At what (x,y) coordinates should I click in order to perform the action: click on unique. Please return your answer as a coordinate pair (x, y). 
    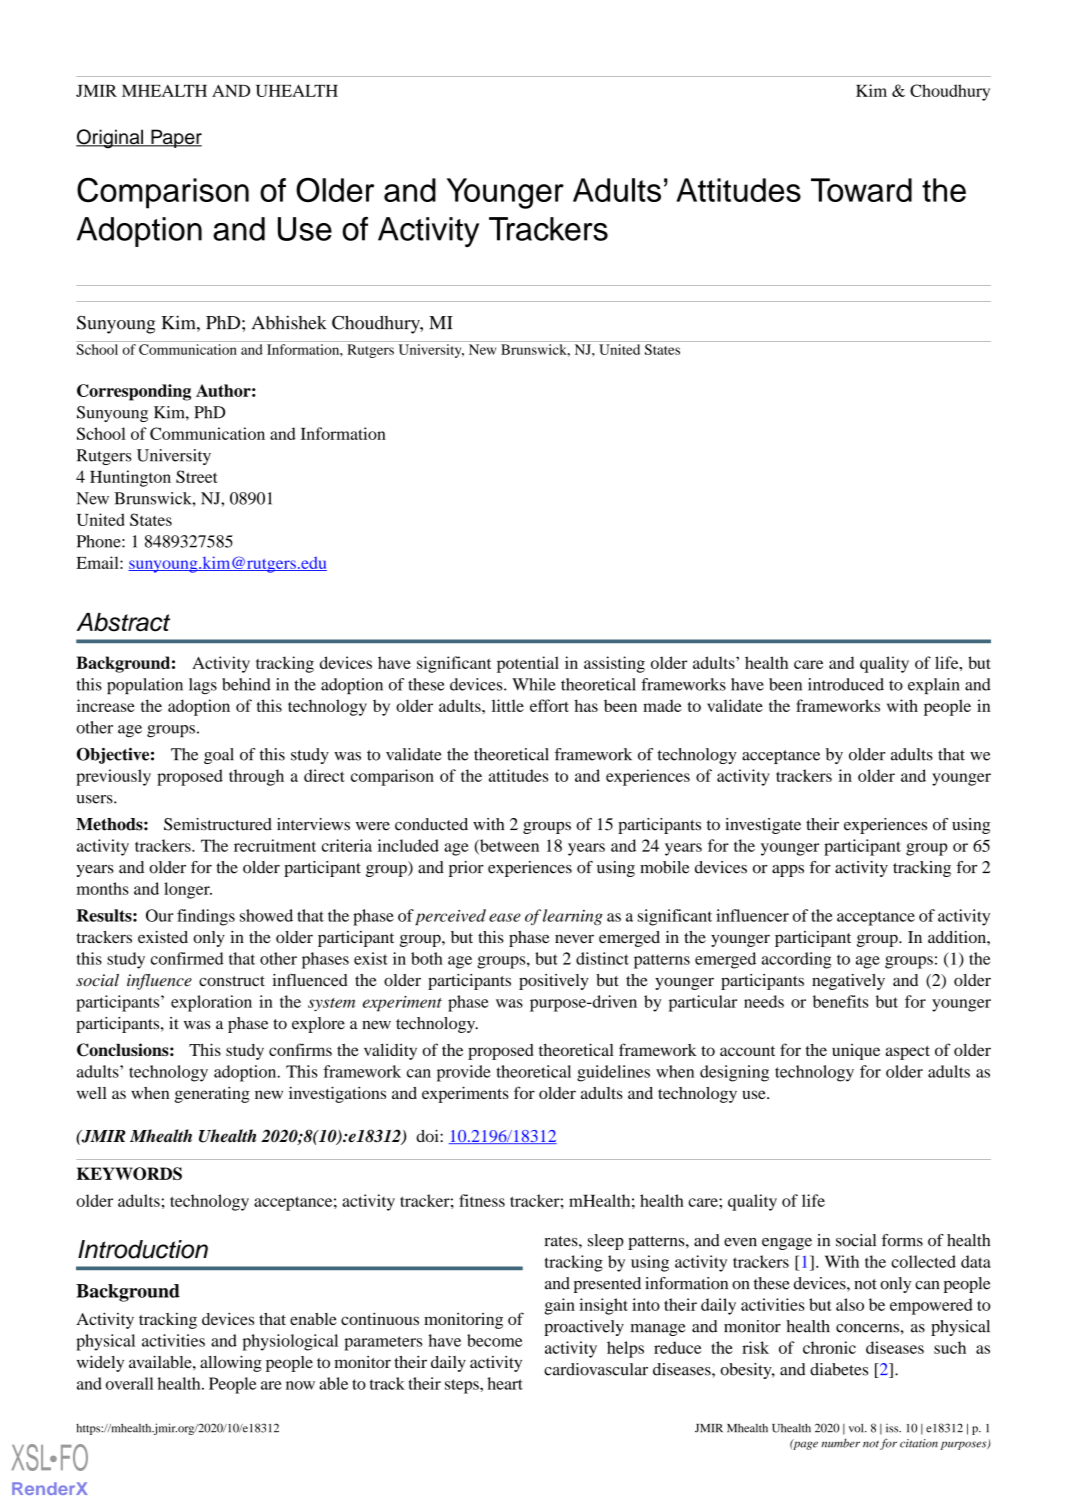
    Looking at the image, I should click on (856, 1052).
